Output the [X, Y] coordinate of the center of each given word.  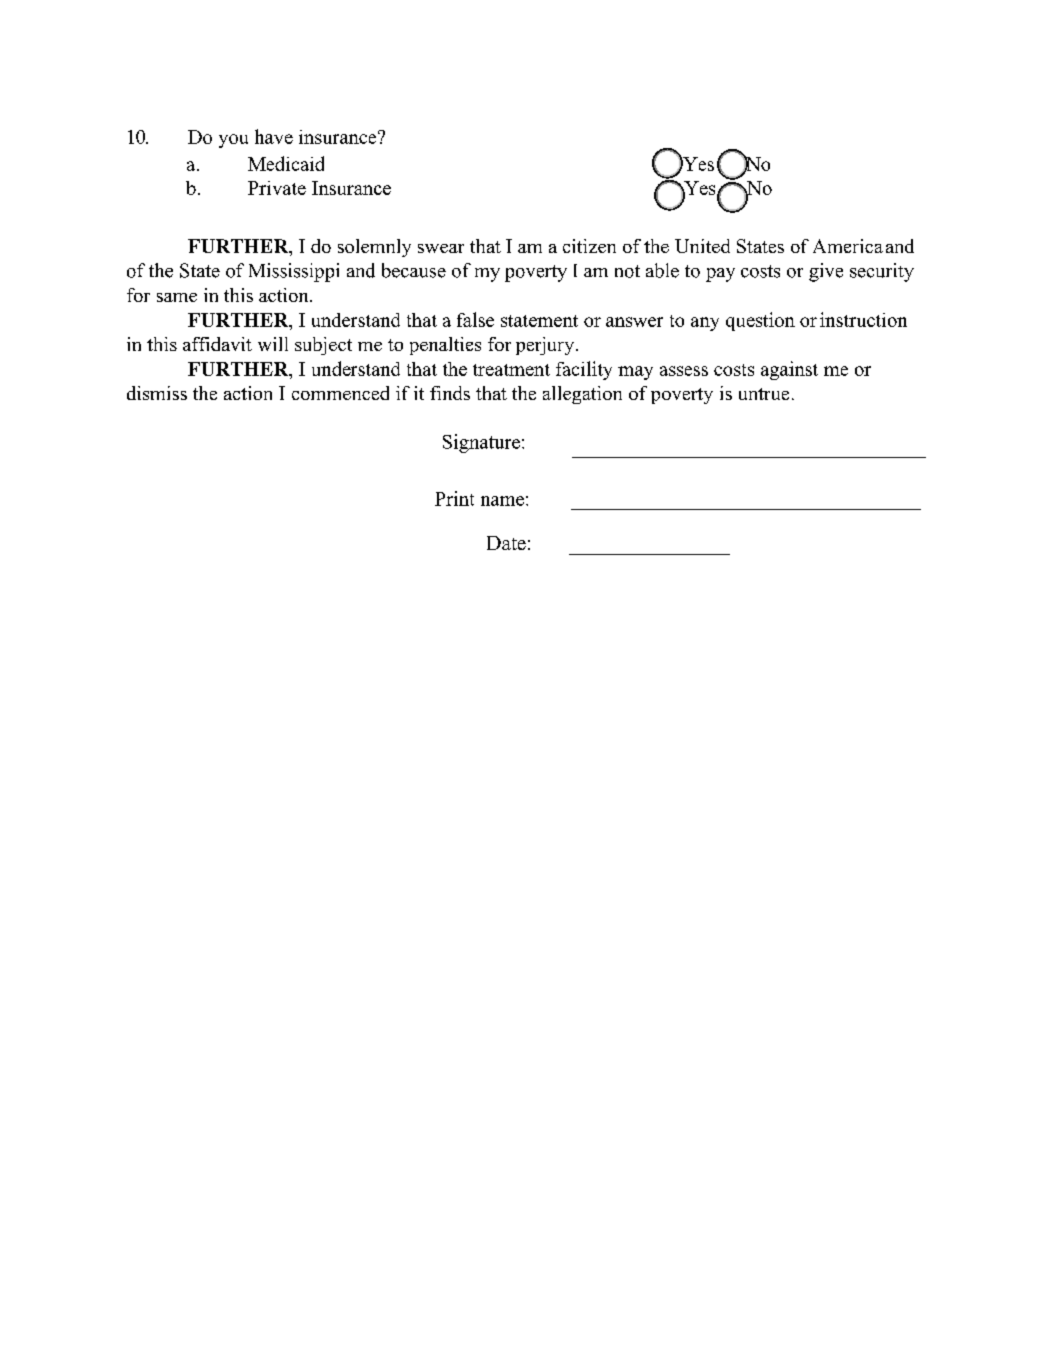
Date [506, 543]
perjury [546, 346]
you [233, 141]
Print [454, 498]
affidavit [217, 344]
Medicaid [286, 163]
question [760, 321]
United [702, 246]
